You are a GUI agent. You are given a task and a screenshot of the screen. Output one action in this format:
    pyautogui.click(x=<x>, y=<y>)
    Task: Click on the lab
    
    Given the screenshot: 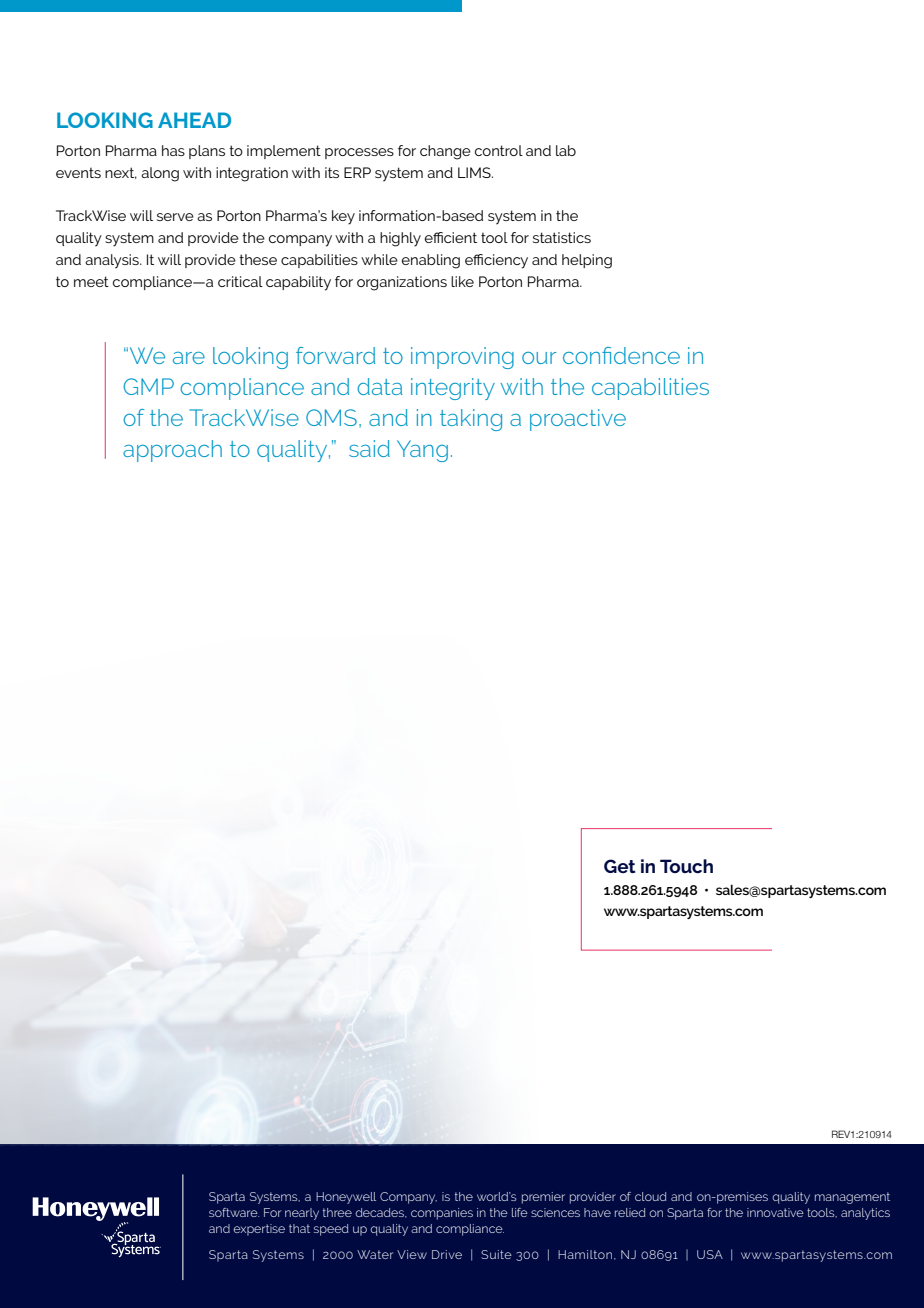 What is the action you would take?
    pyautogui.click(x=566, y=150)
